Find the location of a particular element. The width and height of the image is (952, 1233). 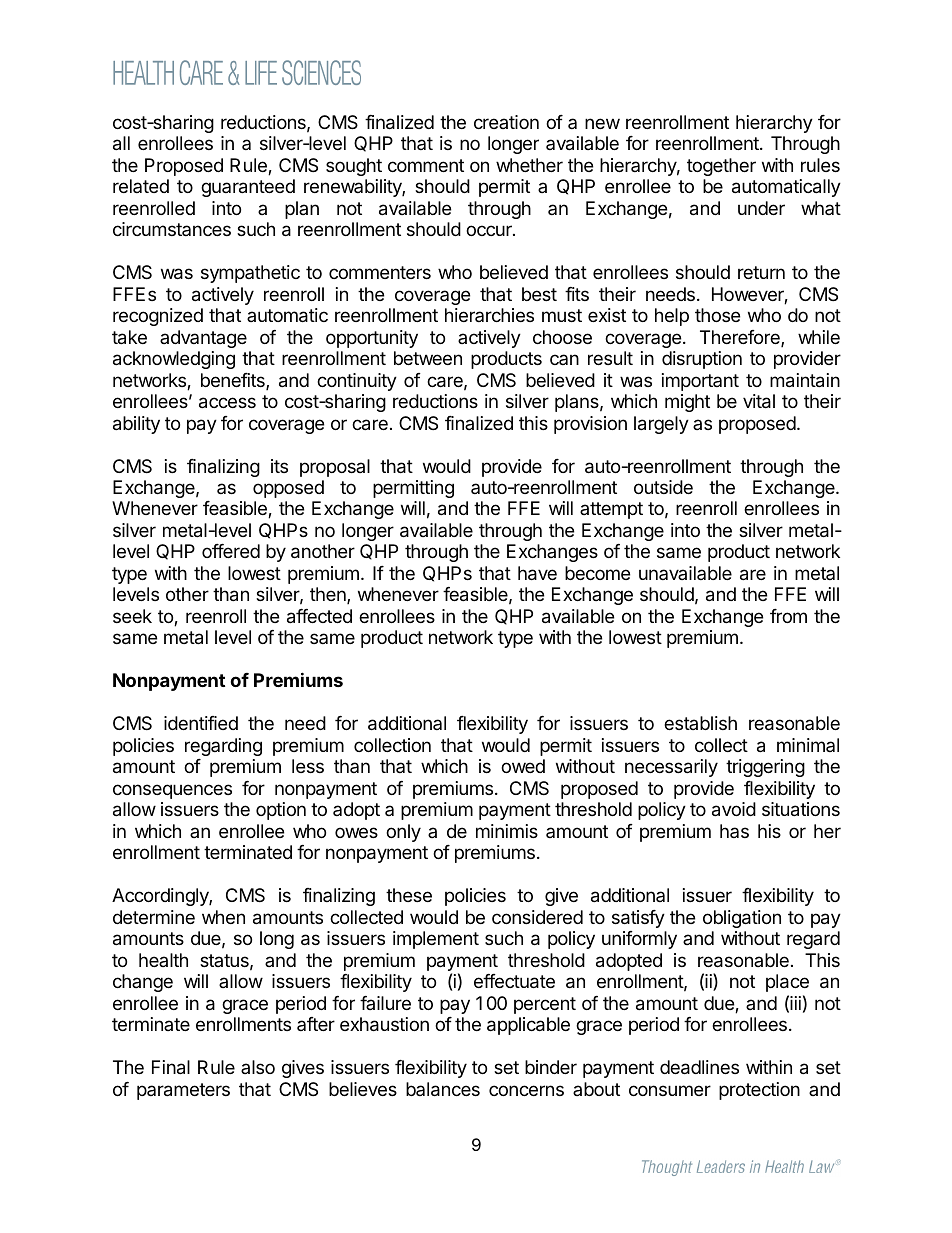

triggering is located at coordinates (765, 768).
